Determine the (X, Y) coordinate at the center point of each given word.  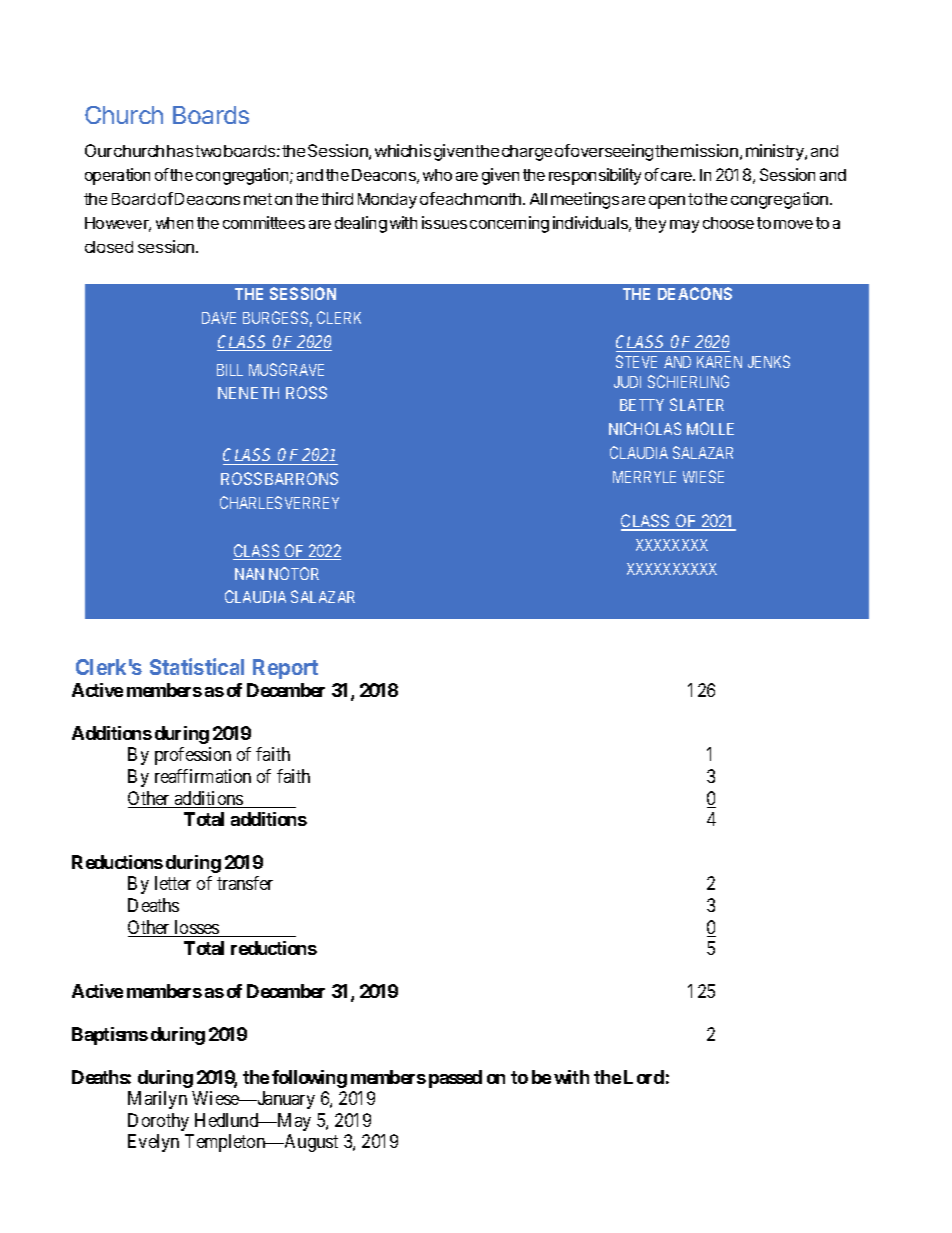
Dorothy (158, 1122)
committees (264, 222)
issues (444, 222)
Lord (644, 1077)
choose (728, 223)
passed (455, 1079)
